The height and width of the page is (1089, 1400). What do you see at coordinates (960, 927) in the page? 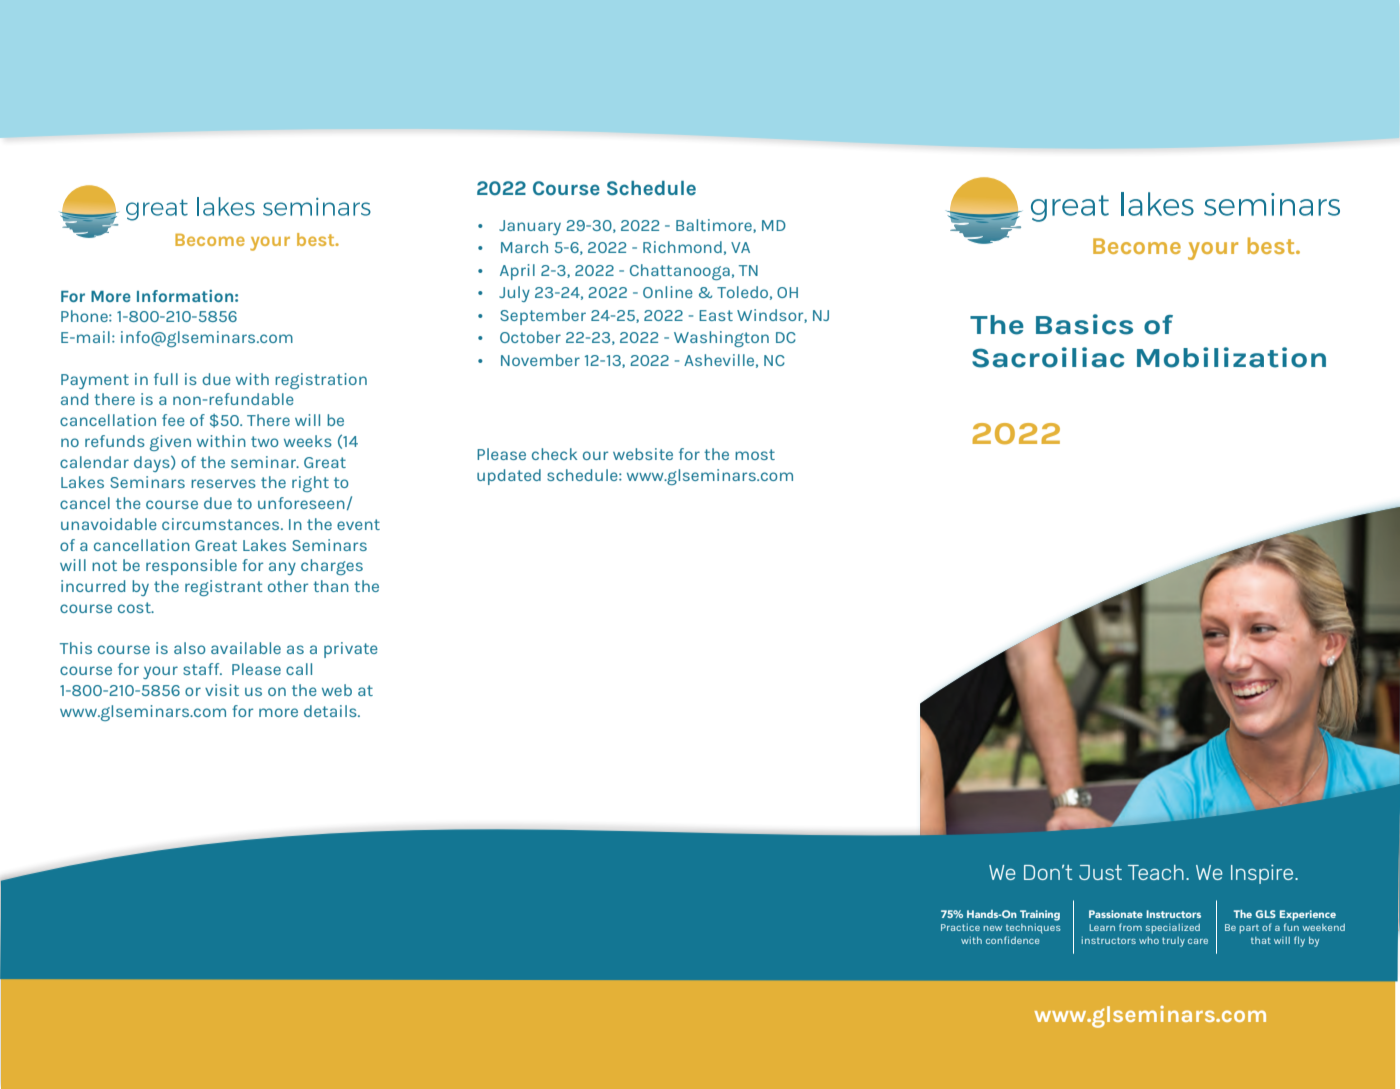
I see `Practice` at bounding box center [960, 927].
